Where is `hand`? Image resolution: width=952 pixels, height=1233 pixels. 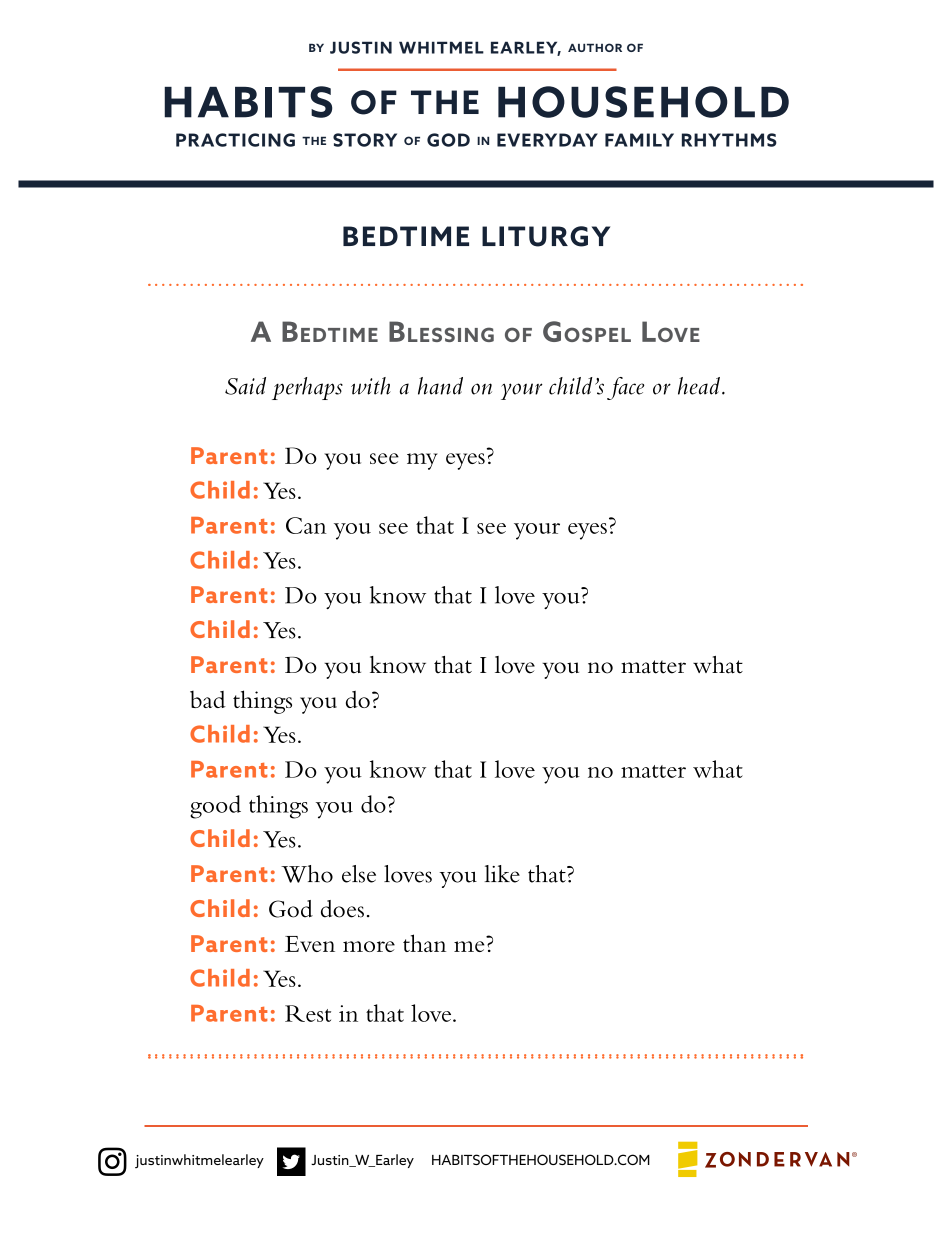
hand is located at coordinates (440, 386).
